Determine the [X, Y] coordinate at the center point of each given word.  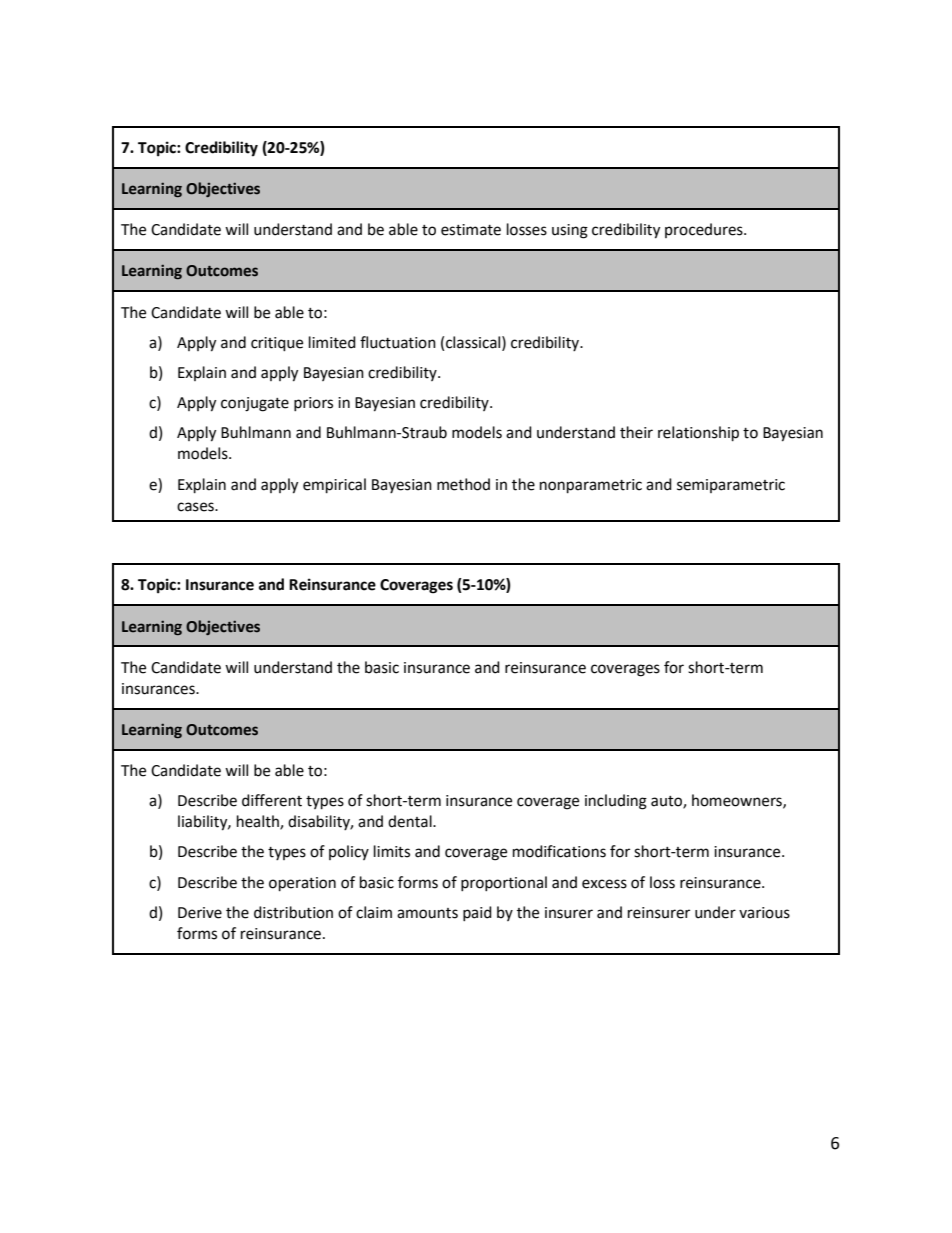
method [463, 484]
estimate [471, 230]
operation [302, 884]
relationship [698, 434]
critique [277, 344]
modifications [559, 851]
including [616, 802]
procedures [705, 230]
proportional [504, 883]
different [272, 800]
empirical [334, 486]
